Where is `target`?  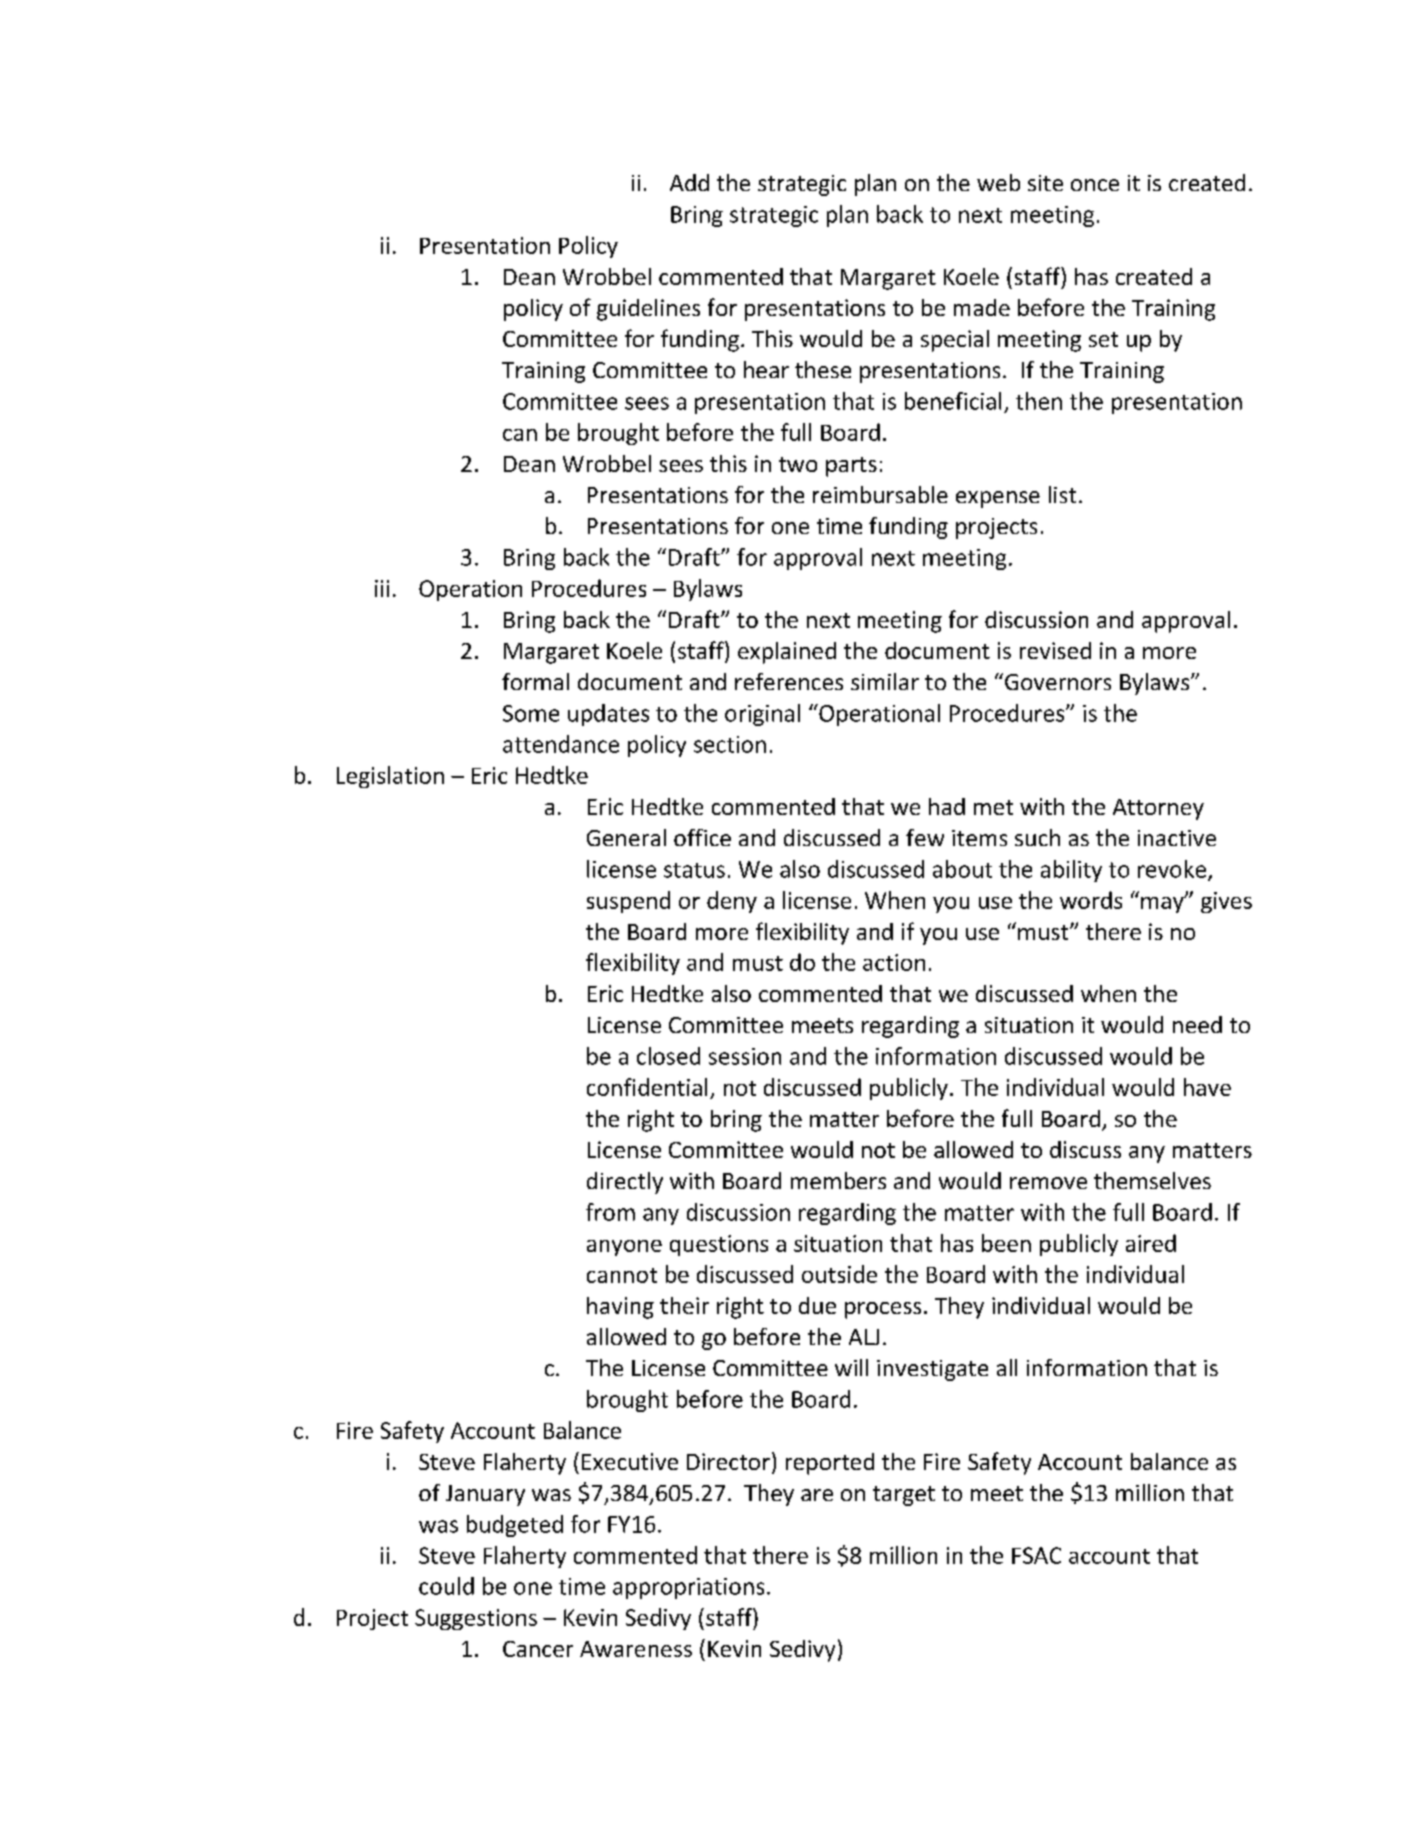
target is located at coordinates (904, 1496).
